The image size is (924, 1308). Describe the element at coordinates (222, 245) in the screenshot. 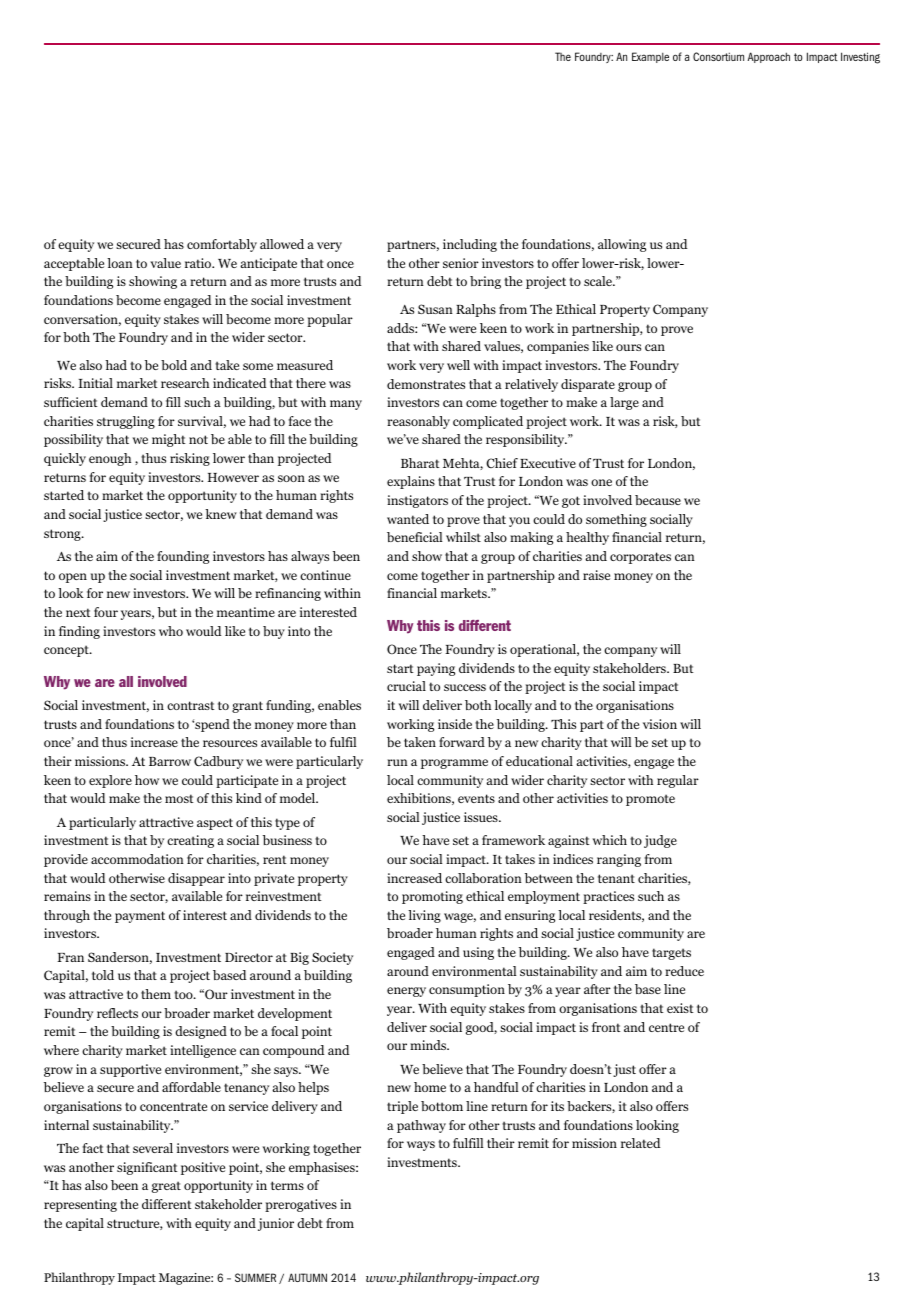

I see `comfortably` at that location.
